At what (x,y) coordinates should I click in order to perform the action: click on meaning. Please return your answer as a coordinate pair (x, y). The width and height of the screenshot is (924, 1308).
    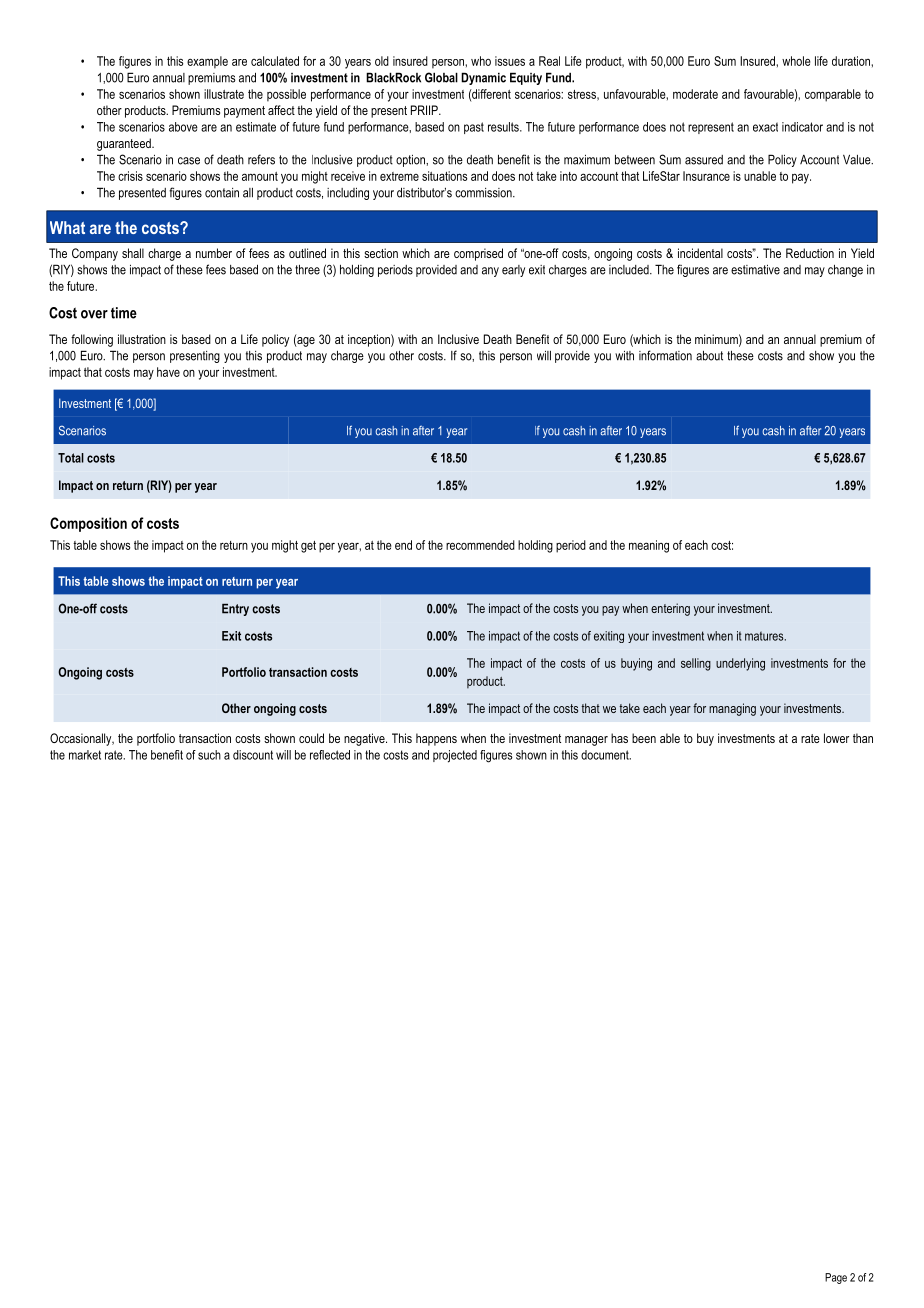
    Looking at the image, I should click on (649, 546).
